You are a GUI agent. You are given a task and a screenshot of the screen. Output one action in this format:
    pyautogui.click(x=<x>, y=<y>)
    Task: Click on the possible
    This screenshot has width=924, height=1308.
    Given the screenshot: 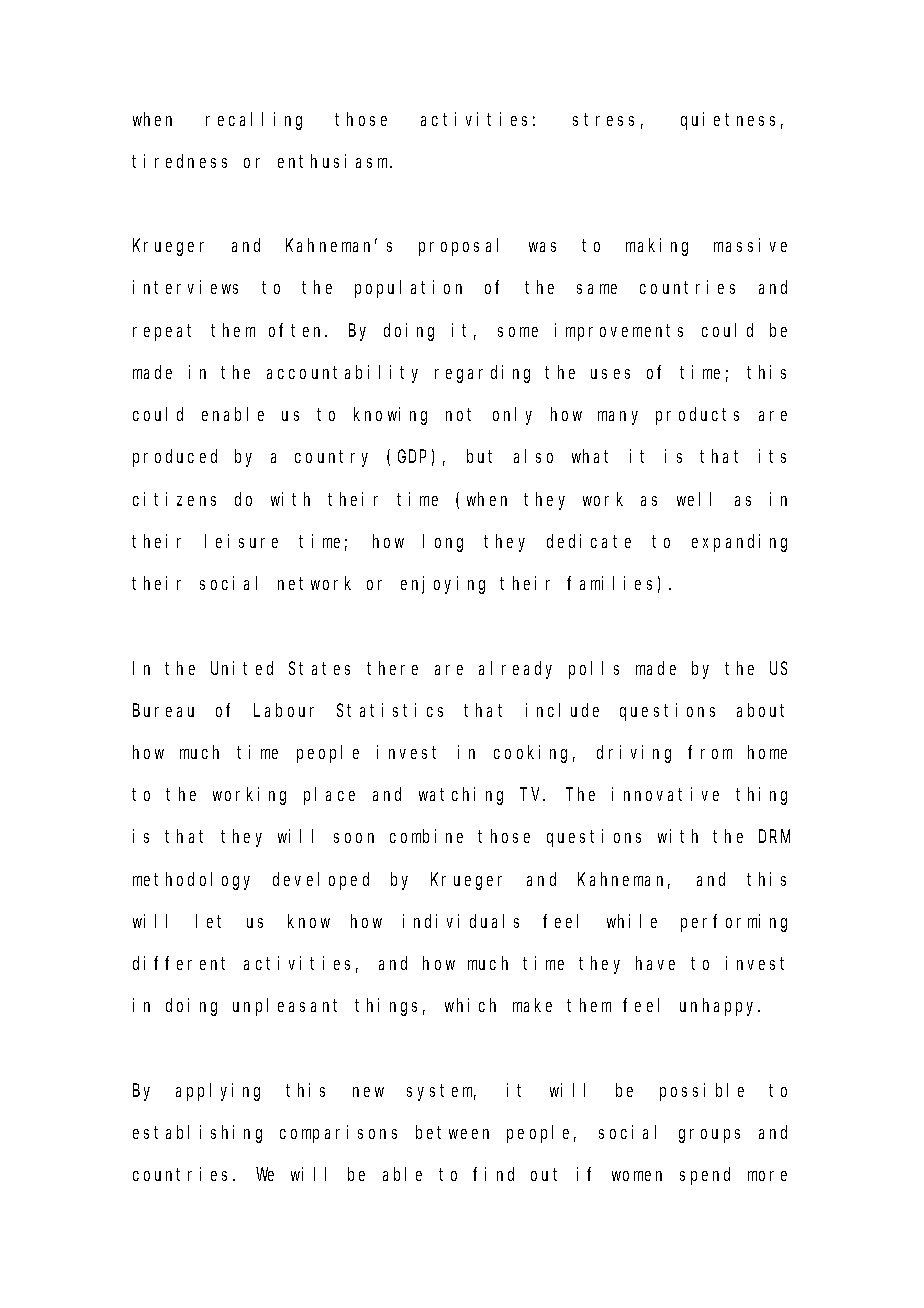 What is the action you would take?
    pyautogui.click(x=702, y=1092)
